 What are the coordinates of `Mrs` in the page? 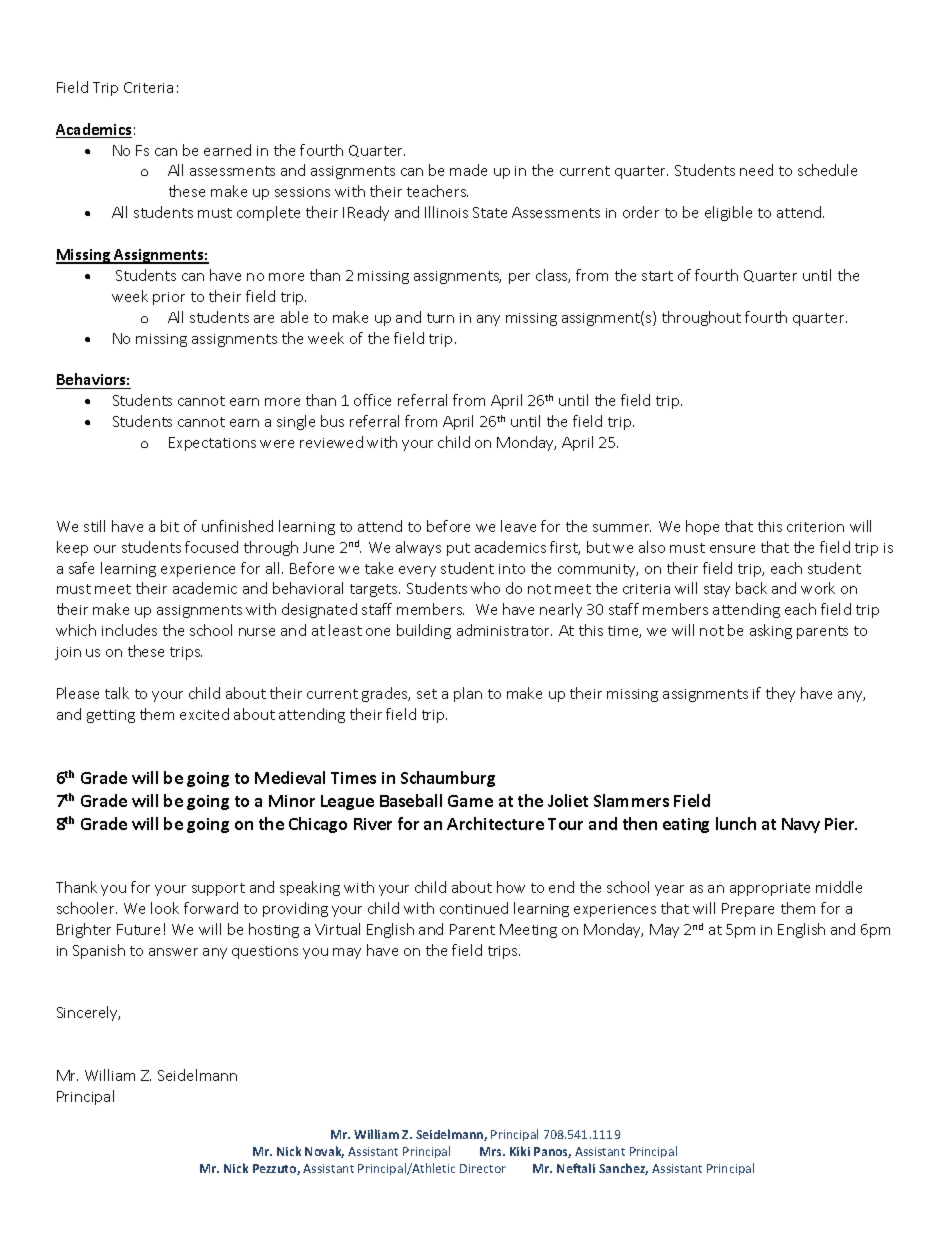 It's located at (492, 1151).
